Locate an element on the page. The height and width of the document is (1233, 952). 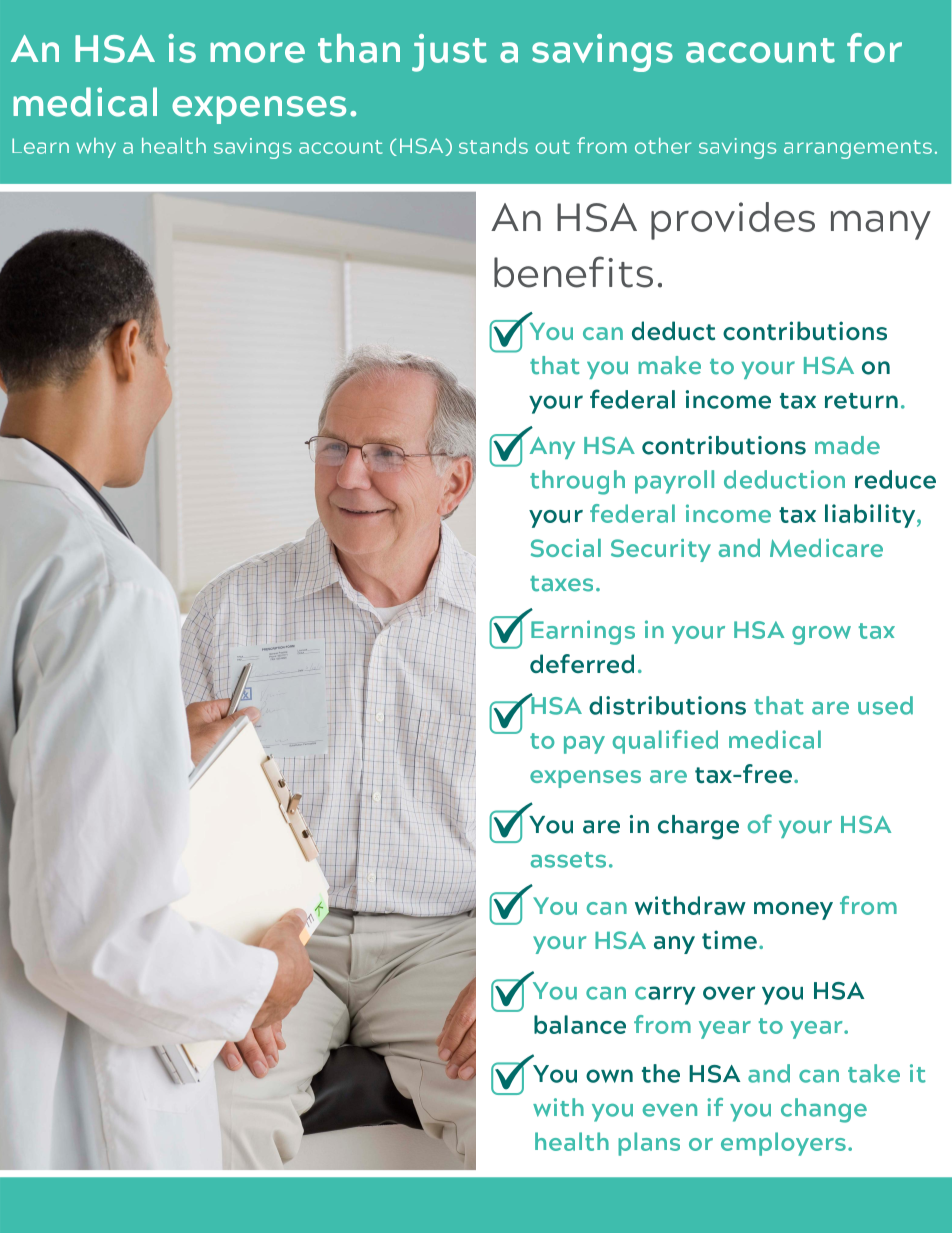
assets is located at coordinates (568, 860).
